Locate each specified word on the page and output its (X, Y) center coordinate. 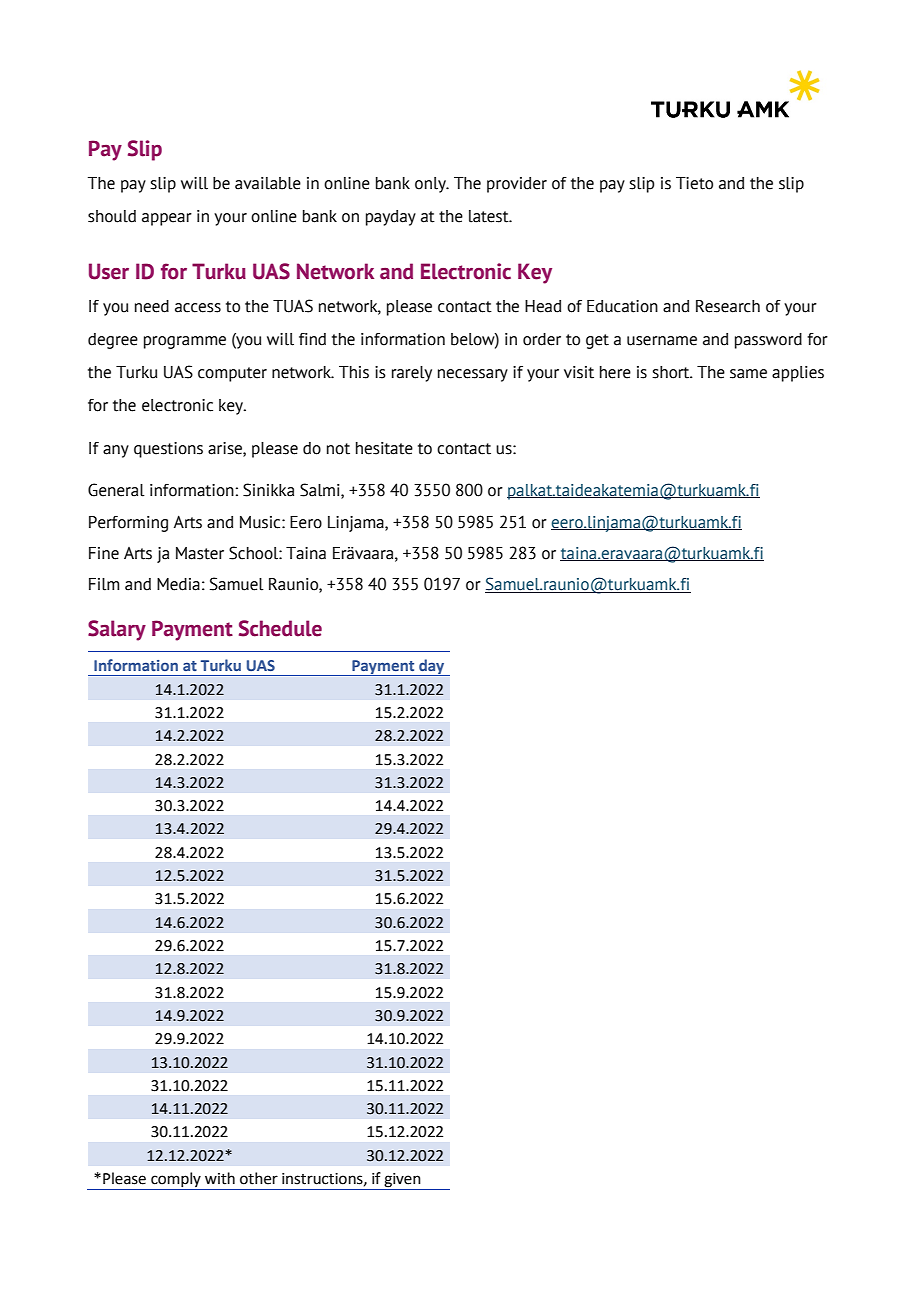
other (259, 1178)
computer (232, 374)
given (402, 1181)
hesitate (384, 448)
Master (200, 553)
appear (167, 219)
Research (728, 306)
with (220, 1178)
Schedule (280, 628)
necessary (473, 375)
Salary (117, 630)
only (431, 185)
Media (178, 584)
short (672, 372)
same (748, 374)
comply (176, 1181)
